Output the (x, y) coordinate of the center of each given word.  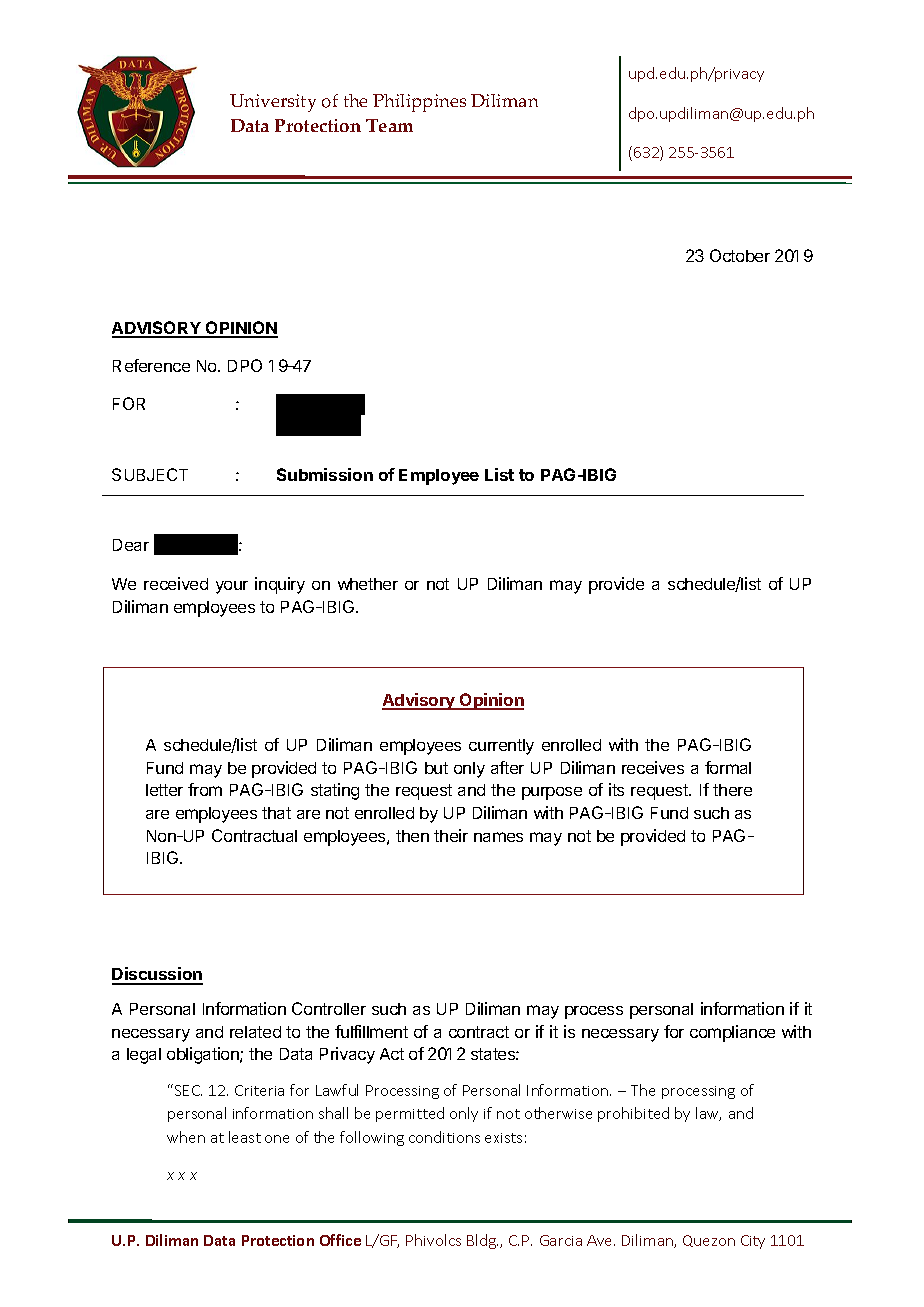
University (273, 103)
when (186, 1137)
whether (368, 584)
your (232, 587)
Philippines (419, 103)
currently (501, 747)
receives (653, 767)
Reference (151, 365)
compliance (732, 1033)
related (255, 1032)
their (451, 835)
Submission (325, 474)
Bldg (482, 1241)
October (740, 255)
